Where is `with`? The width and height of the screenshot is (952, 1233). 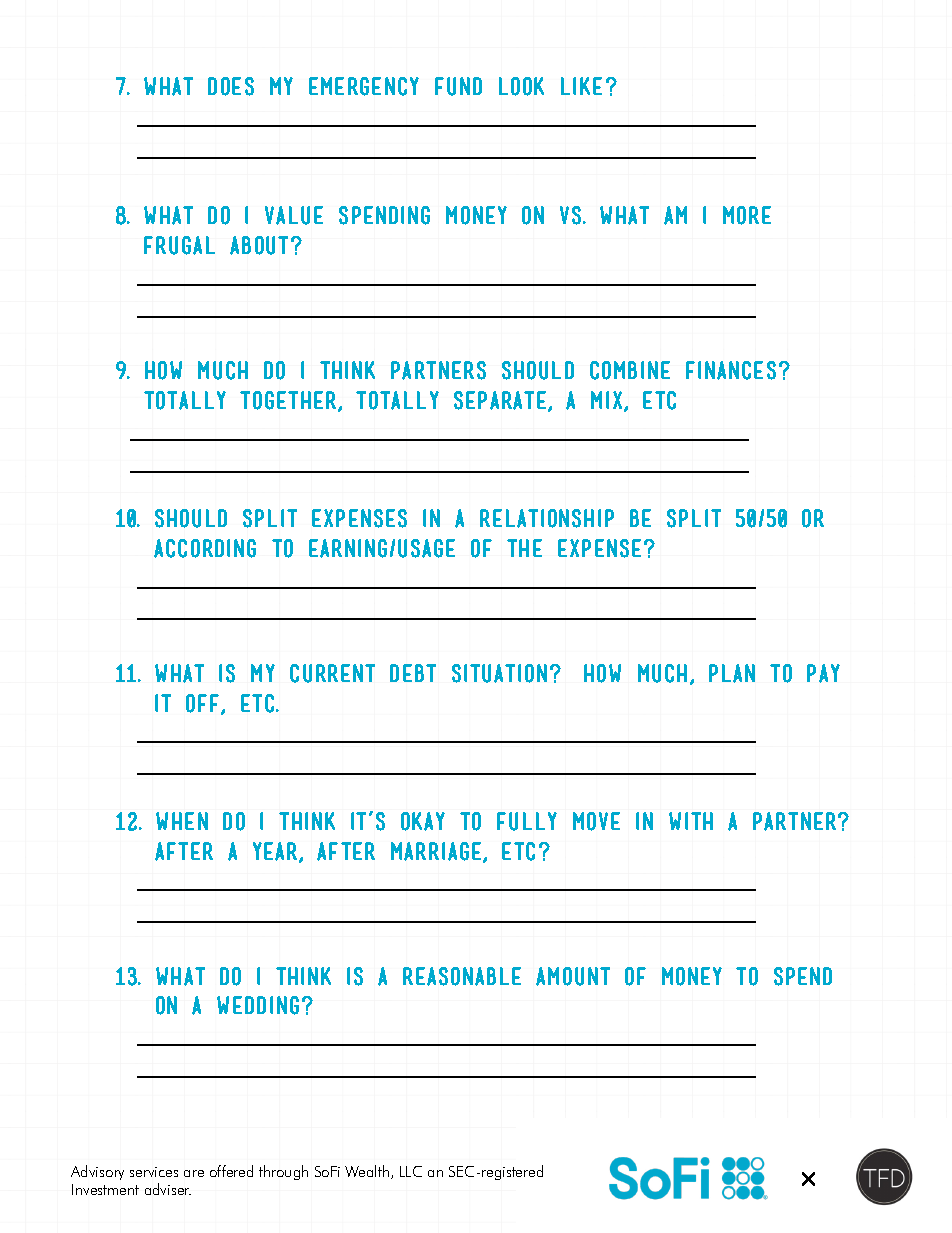
with is located at coordinates (691, 821).
